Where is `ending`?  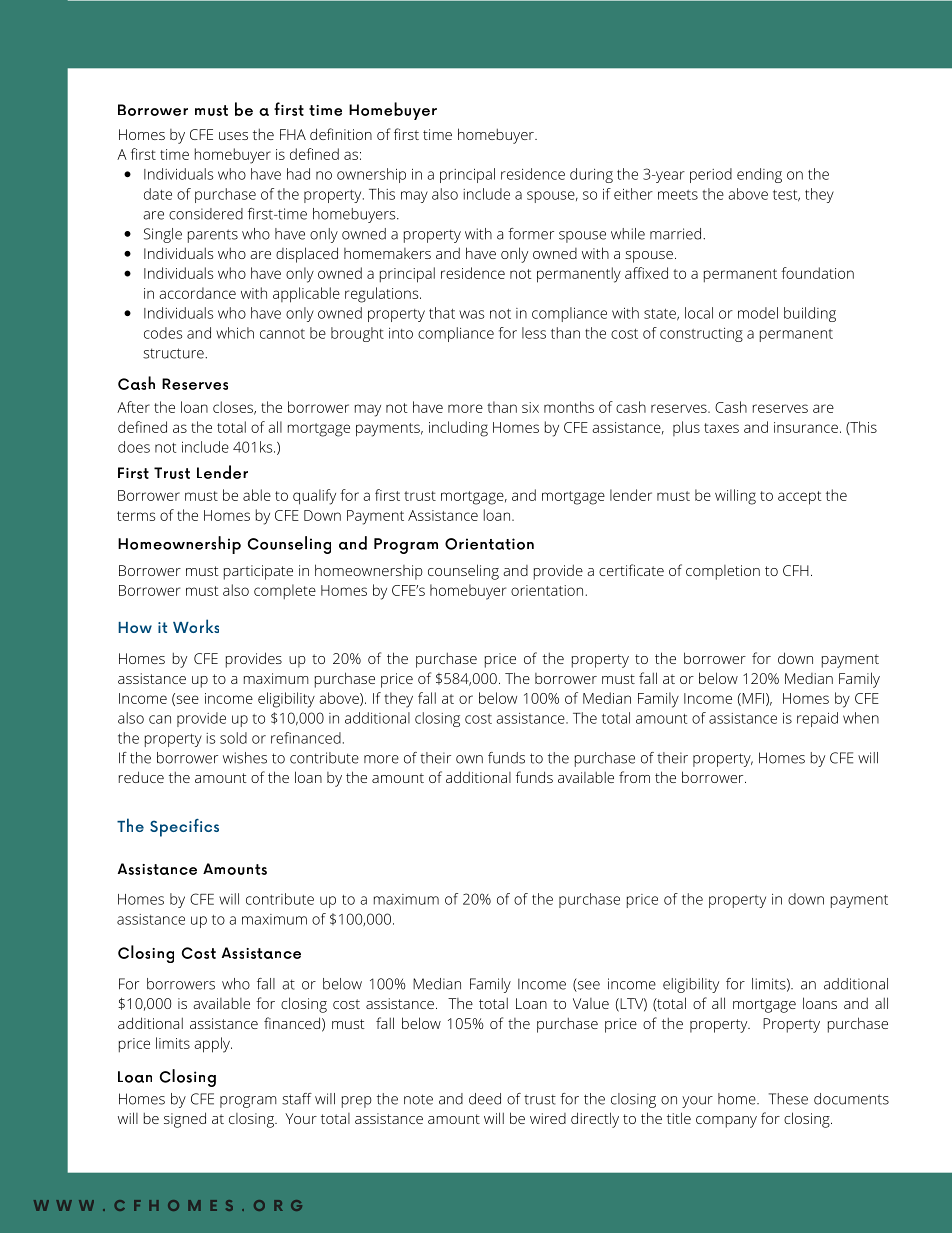
ending is located at coordinates (759, 175).
